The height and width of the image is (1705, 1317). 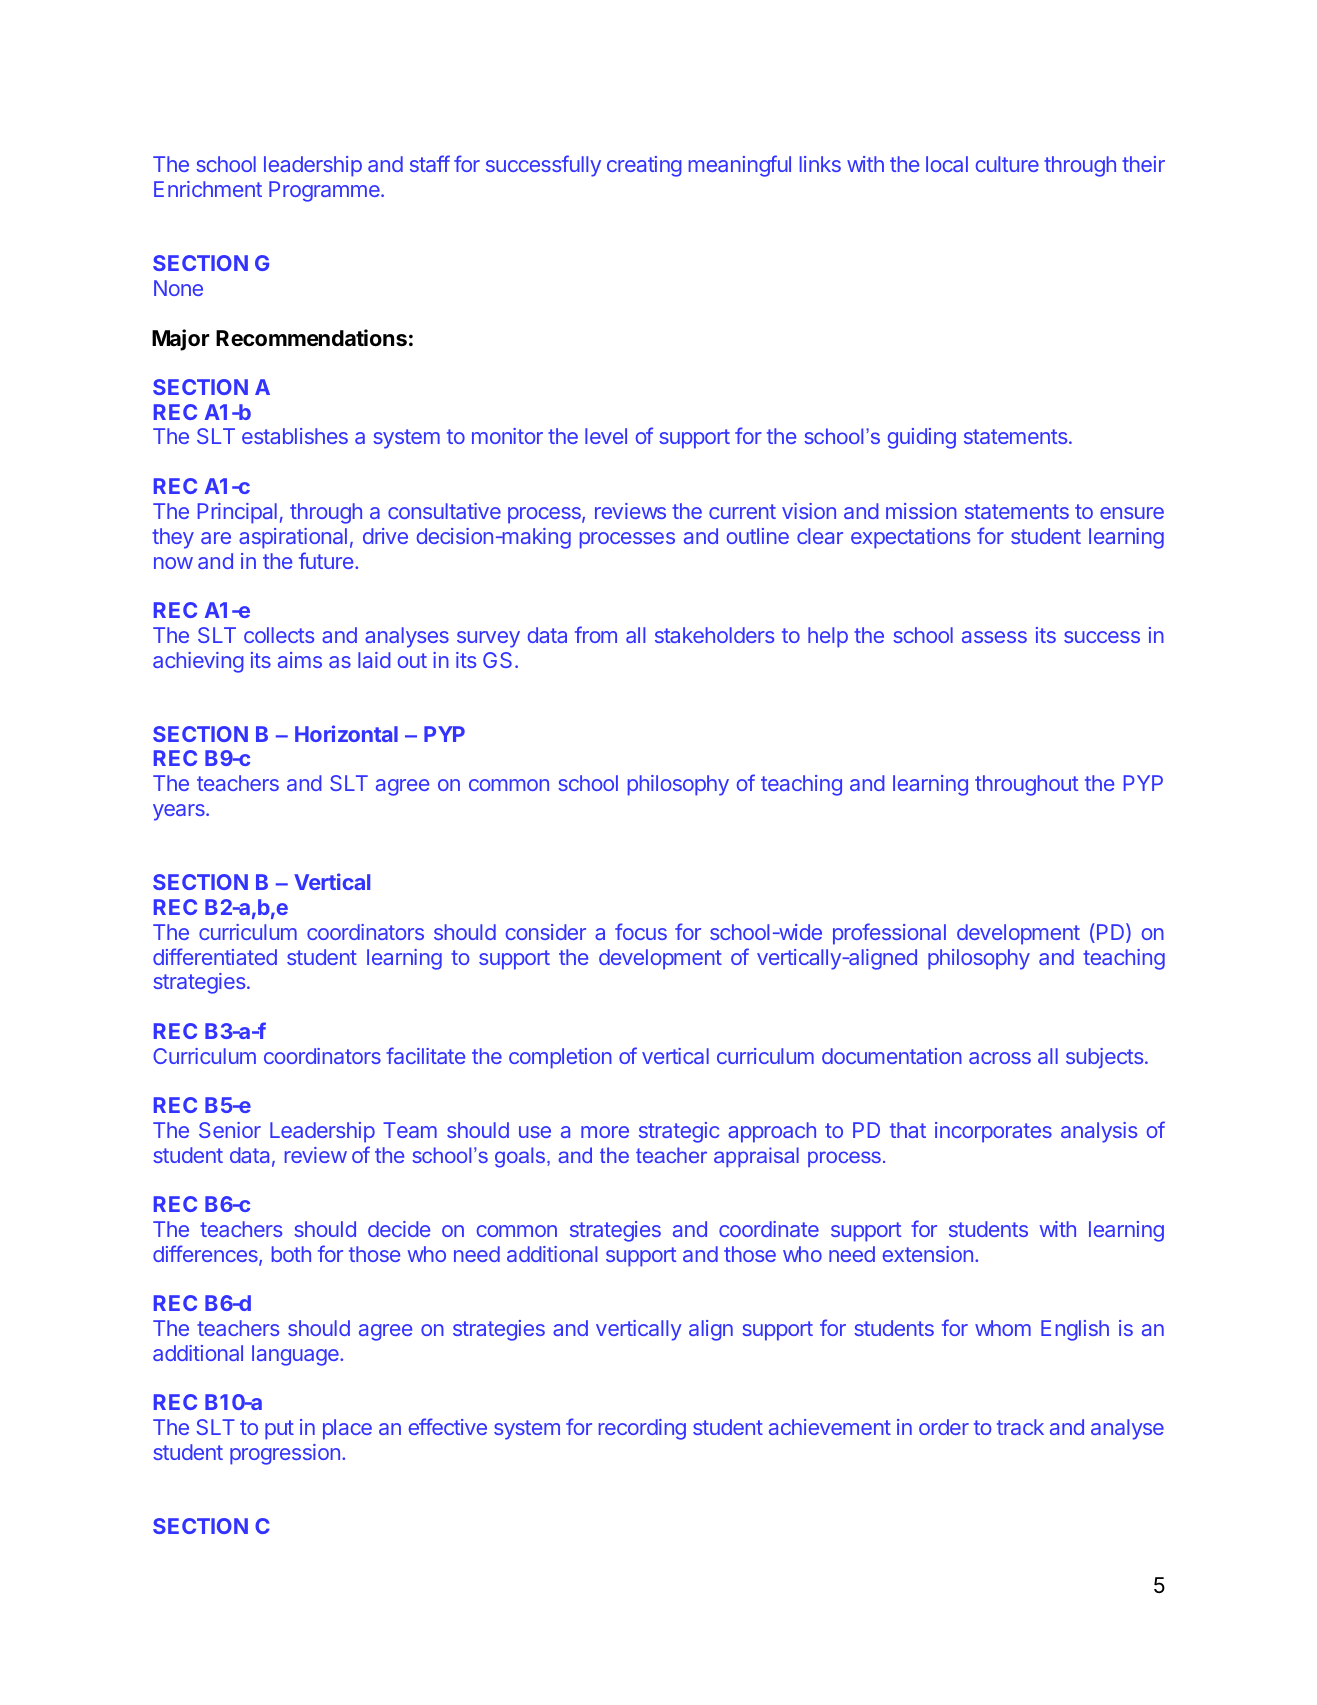 What do you see at coordinates (994, 637) in the image?
I see `assess` at bounding box center [994, 637].
